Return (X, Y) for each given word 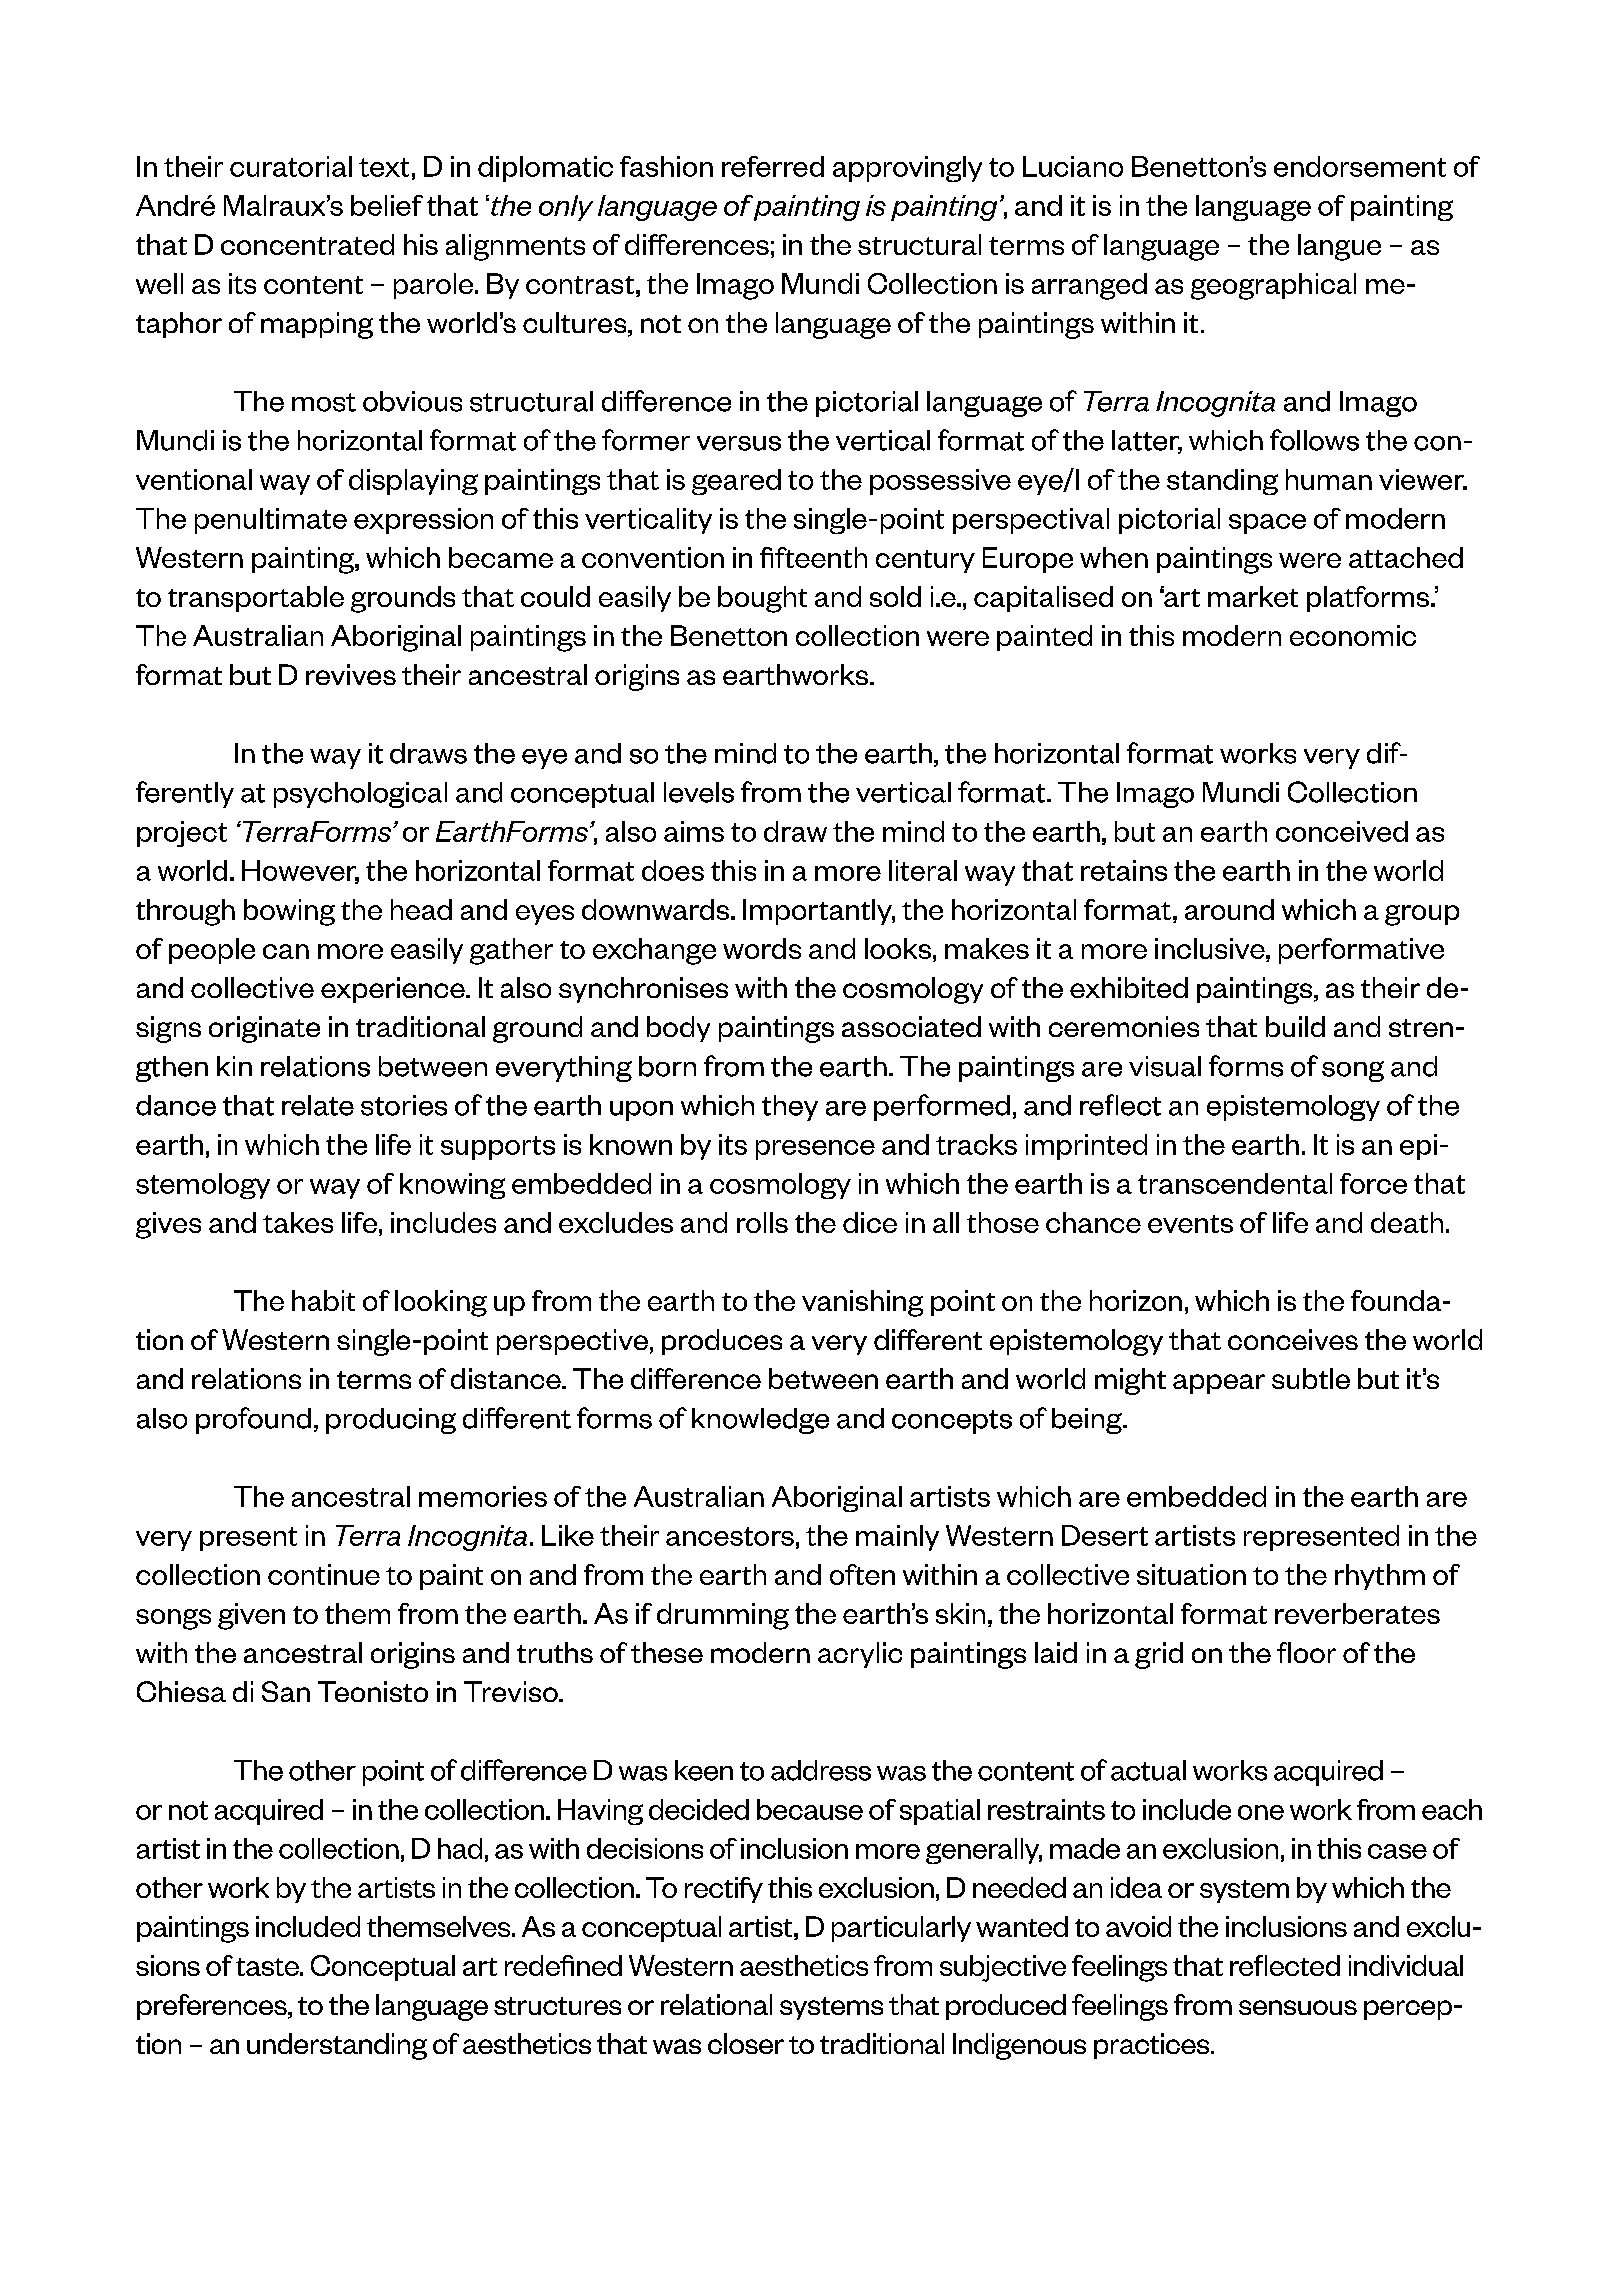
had (460, 1848)
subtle (1311, 1378)
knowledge (760, 1421)
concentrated (307, 244)
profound (253, 1420)
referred (773, 166)
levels (699, 792)
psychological (360, 795)
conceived (1342, 831)
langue (1339, 247)
